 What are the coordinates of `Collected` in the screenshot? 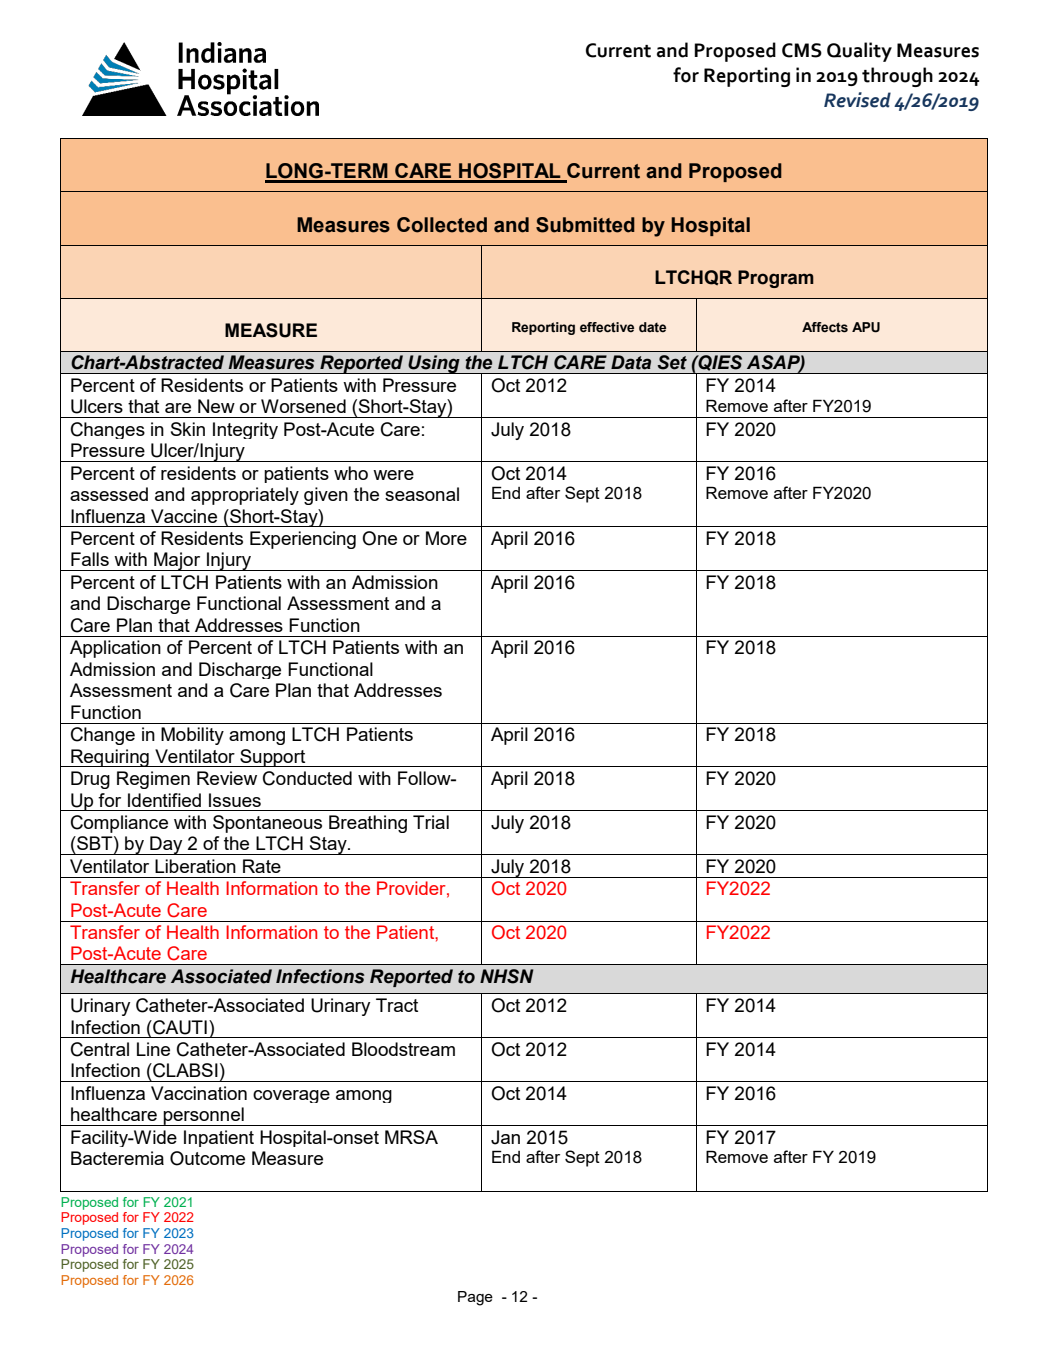 It's located at (442, 225).
